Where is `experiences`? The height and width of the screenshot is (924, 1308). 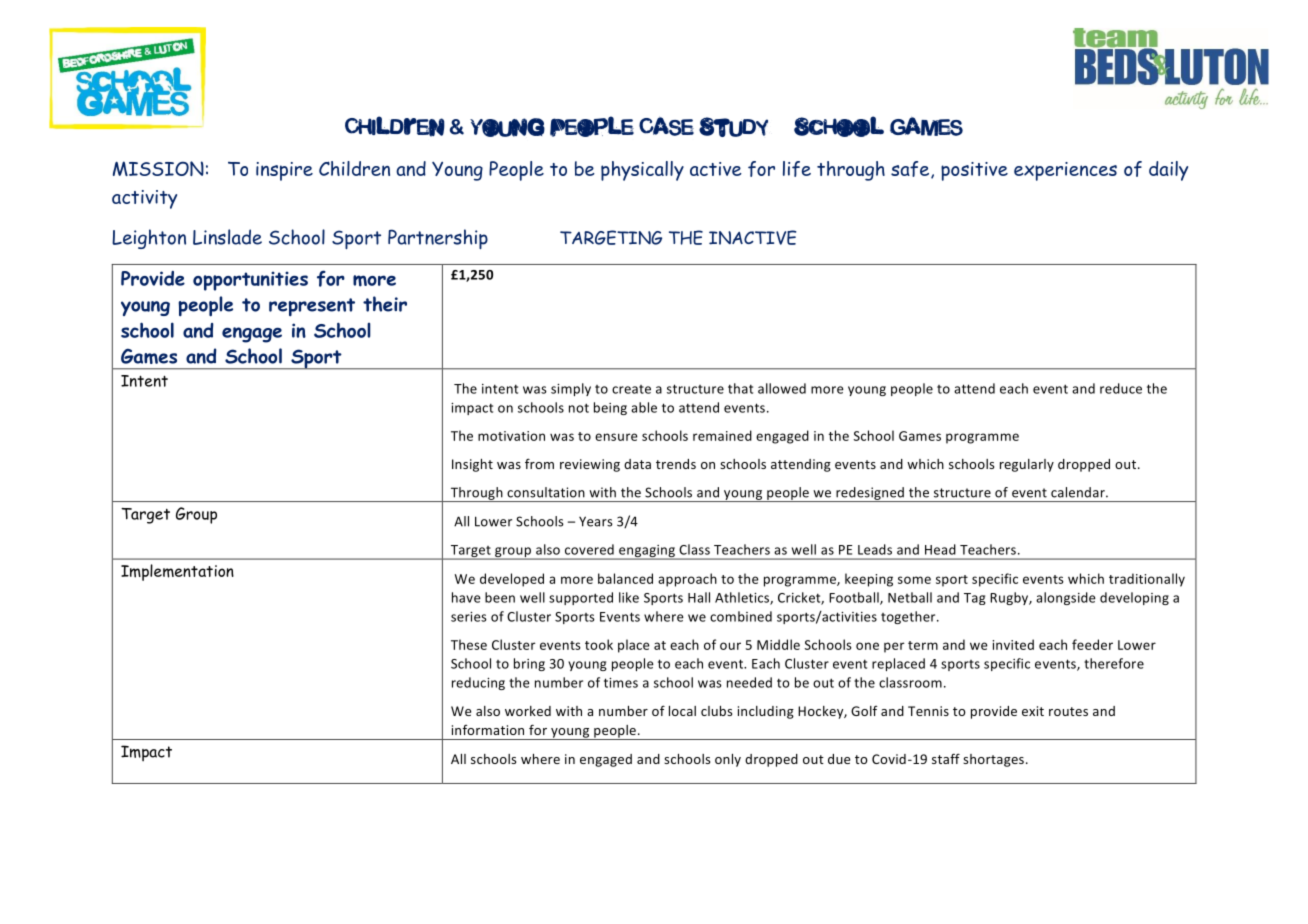 experiences is located at coordinates (1065, 171).
